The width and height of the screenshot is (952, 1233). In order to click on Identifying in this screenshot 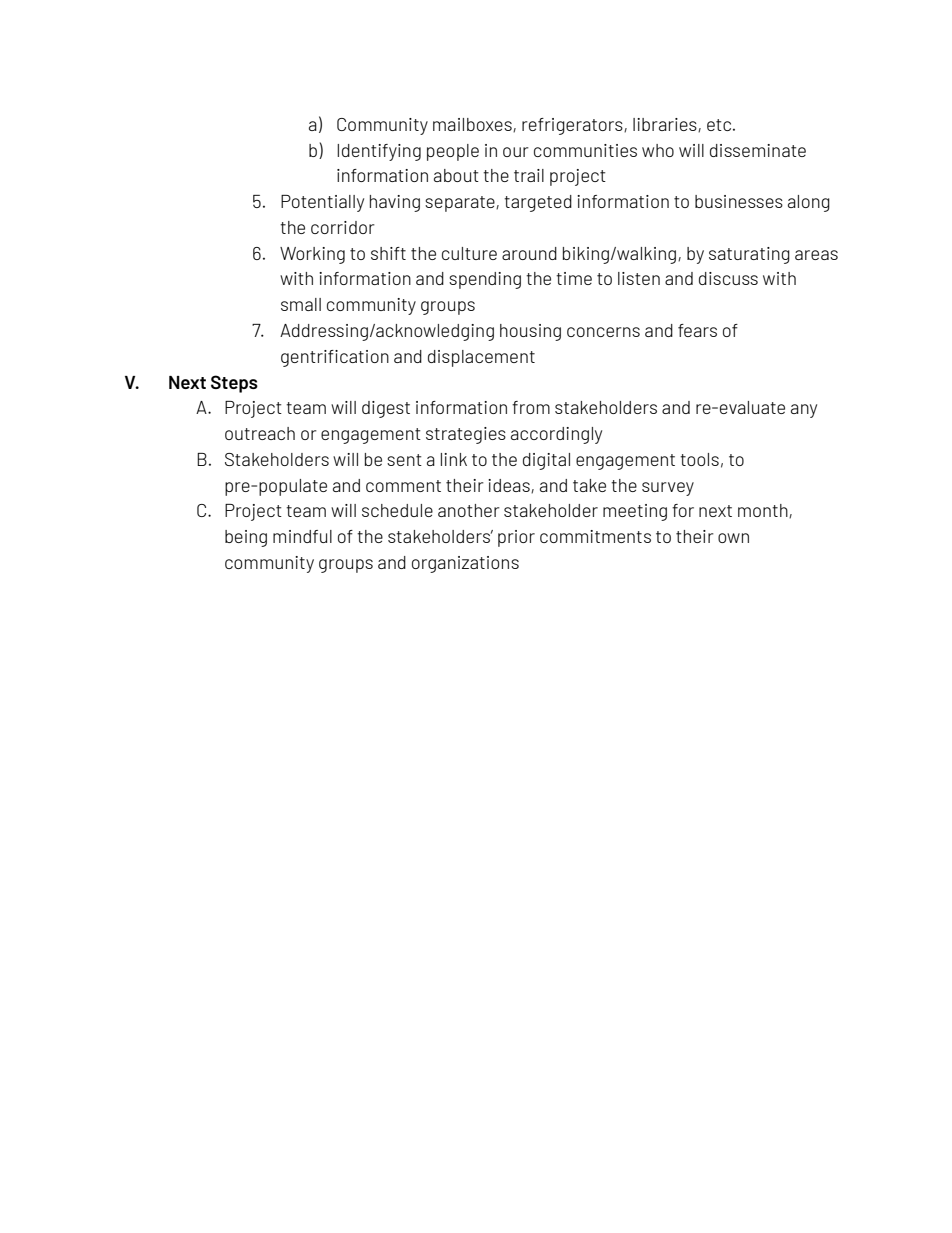, I will do `click(379, 152)`.
